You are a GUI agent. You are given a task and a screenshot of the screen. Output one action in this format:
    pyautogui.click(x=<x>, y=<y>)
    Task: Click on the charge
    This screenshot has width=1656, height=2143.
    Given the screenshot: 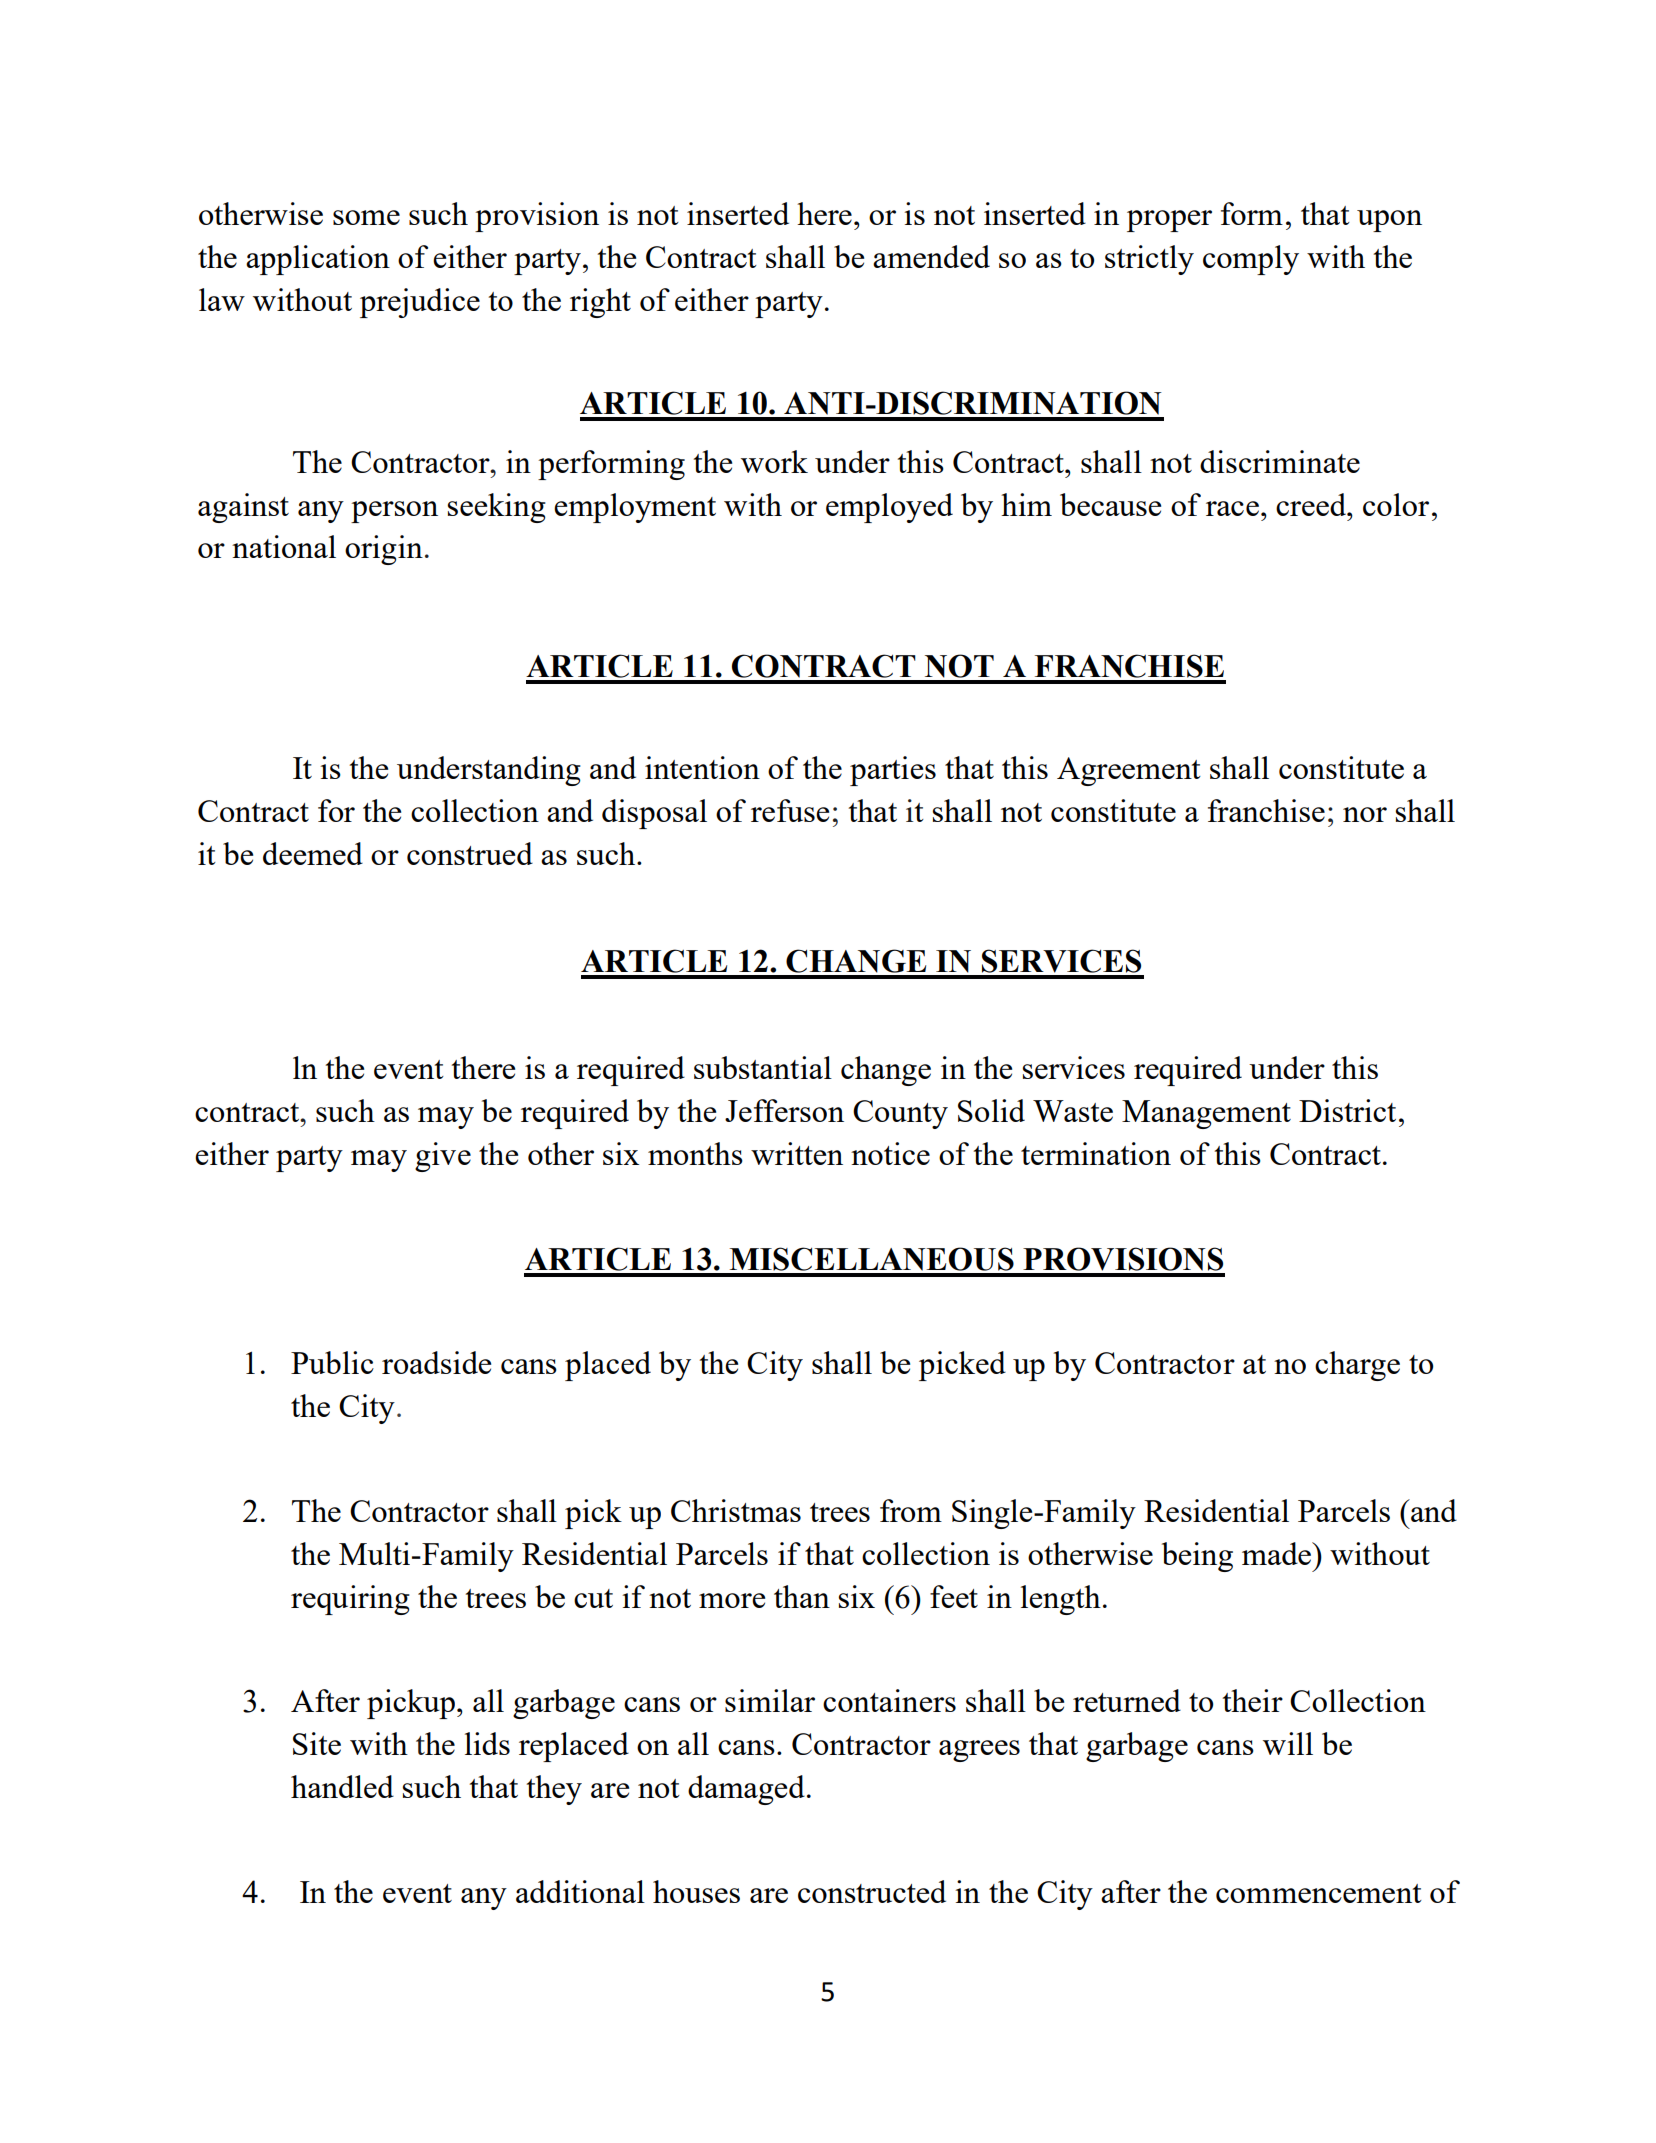 What is the action you would take?
    pyautogui.click(x=1357, y=1366)
